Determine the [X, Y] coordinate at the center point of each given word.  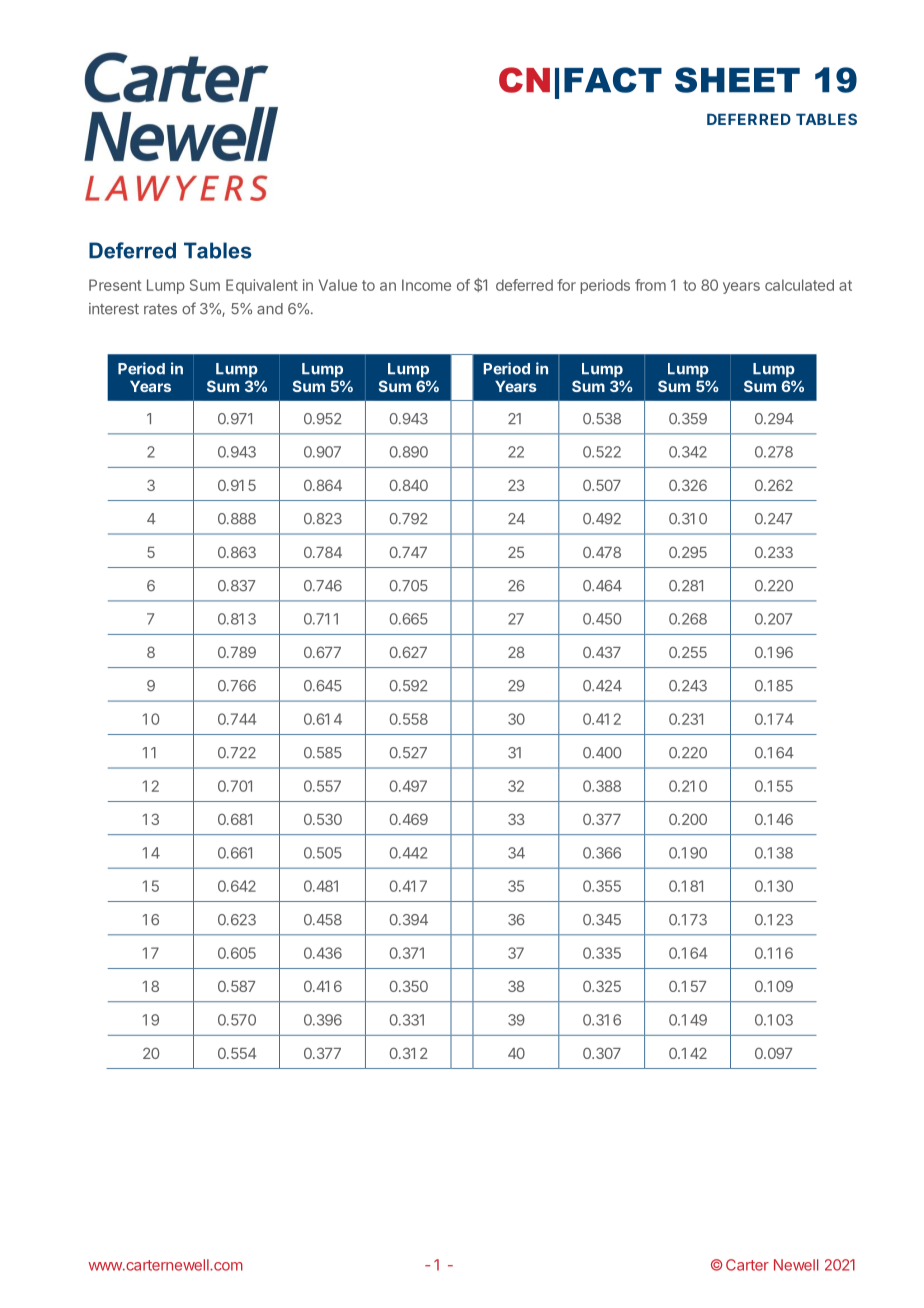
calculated [799, 285]
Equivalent [262, 286]
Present [115, 285]
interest [114, 309]
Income [426, 285]
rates [160, 309]
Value [338, 285]
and [270, 309]
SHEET [737, 80]
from [650, 285]
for [566, 285]
